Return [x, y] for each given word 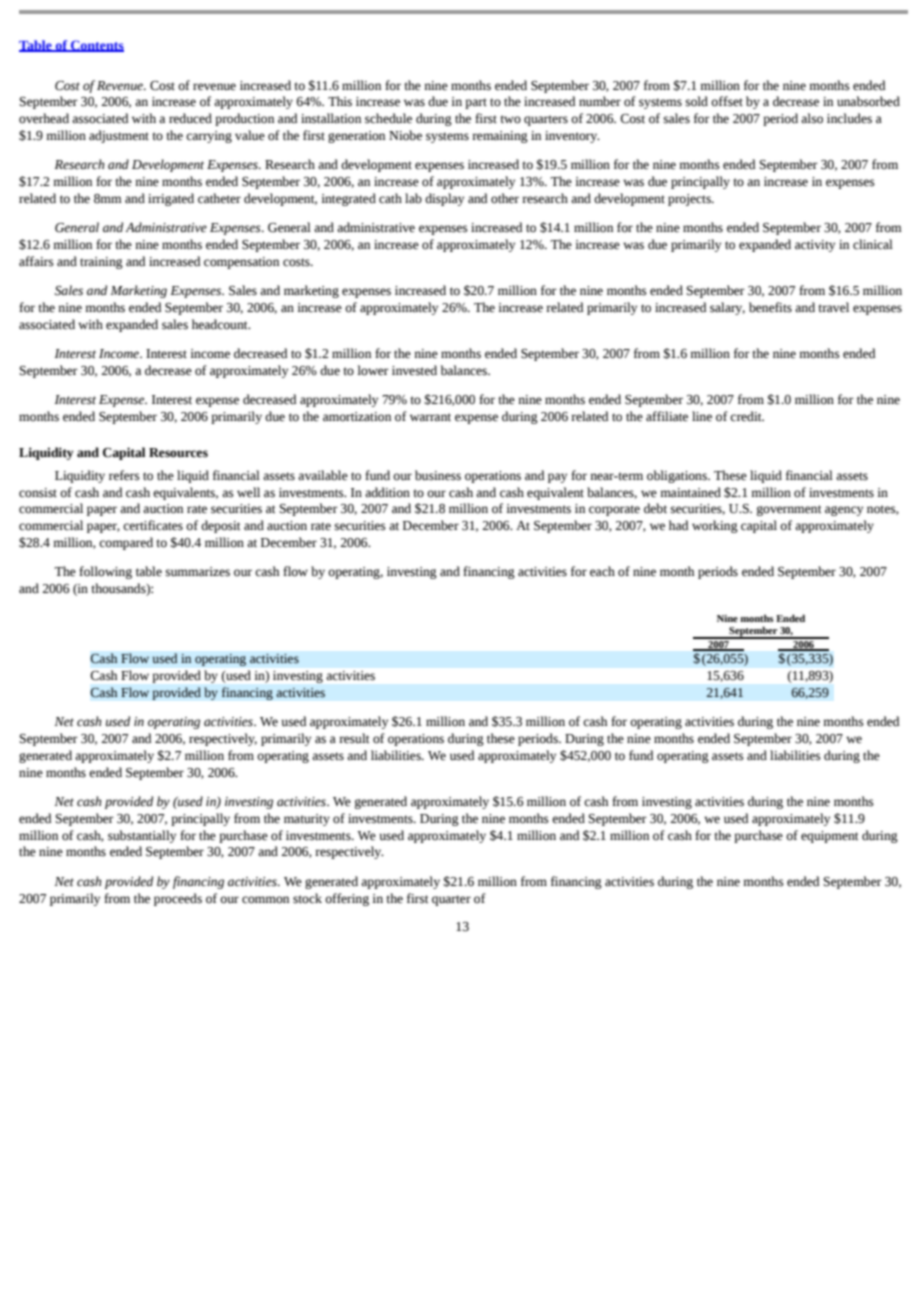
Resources [178, 453]
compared [126, 543]
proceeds [178, 899]
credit [747, 416]
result [354, 738]
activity [815, 246]
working [715, 526]
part [476, 103]
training [101, 263]
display [444, 199]
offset [727, 101]
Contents [96, 46]
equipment [829, 837]
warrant [430, 417]
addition [387, 492]
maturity [307, 820]
